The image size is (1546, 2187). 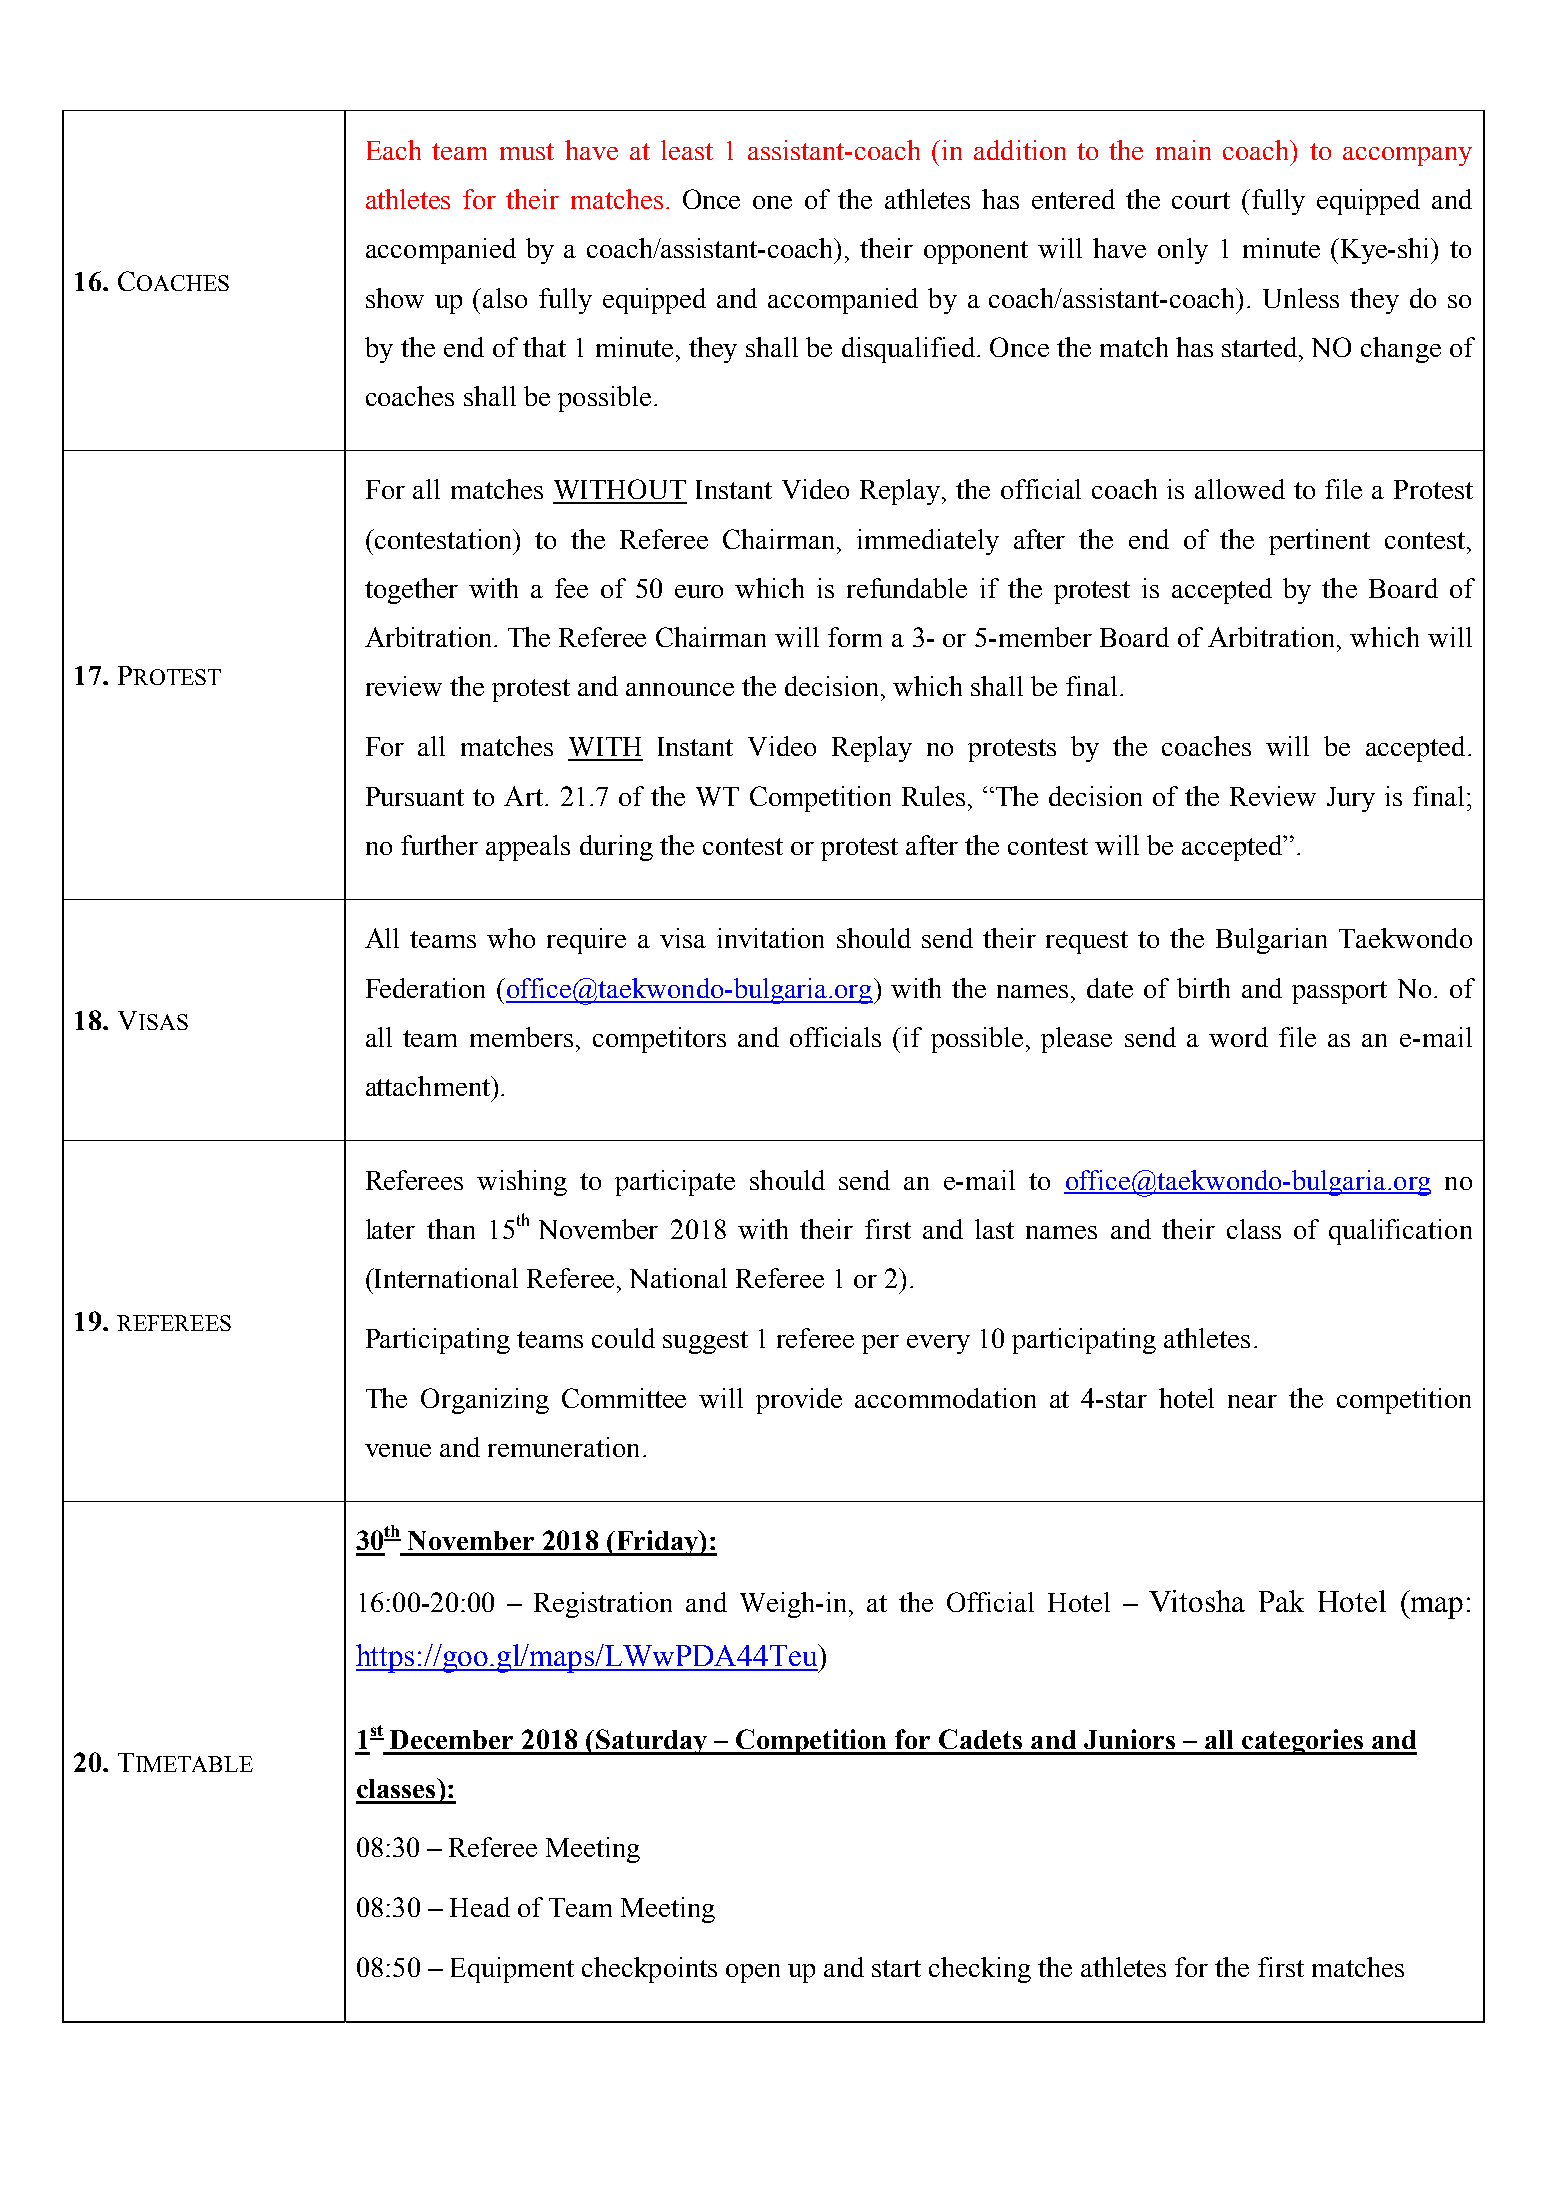 What do you see at coordinates (1201, 200) in the document?
I see `court` at bounding box center [1201, 200].
